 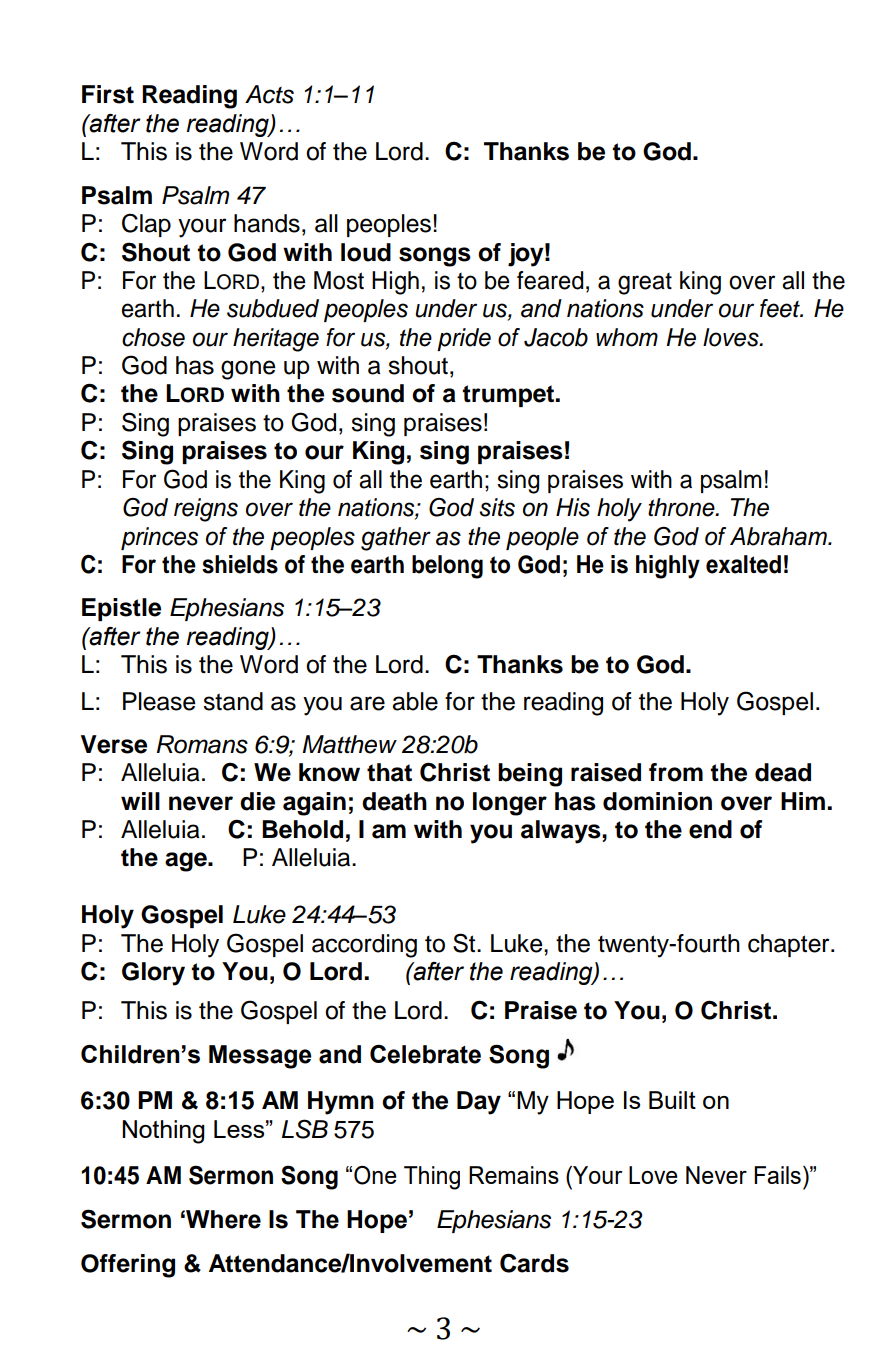 I want to click on Please, so click(x=159, y=701).
